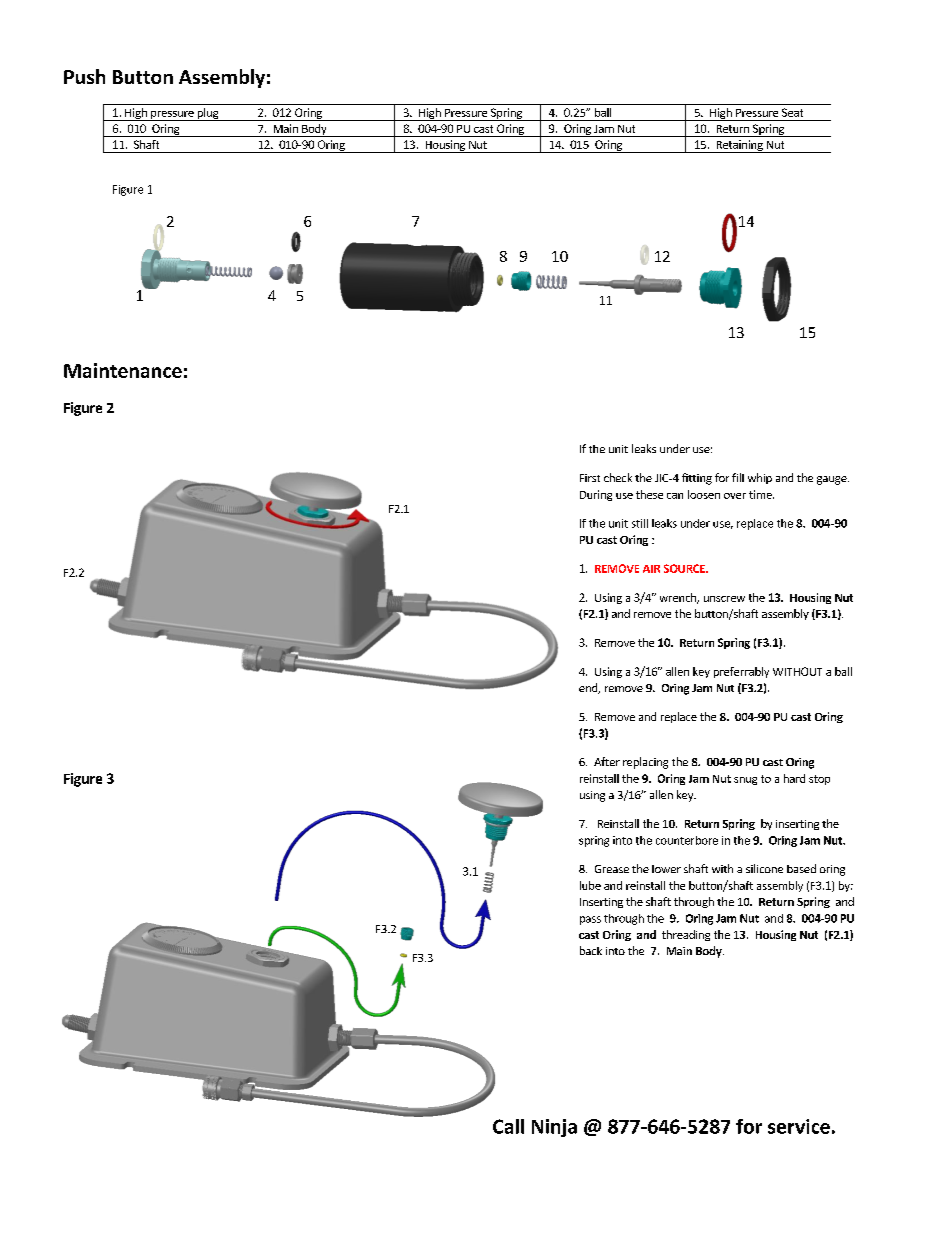 The image size is (952, 1233). I want to click on preferrably, so click(741, 672).
